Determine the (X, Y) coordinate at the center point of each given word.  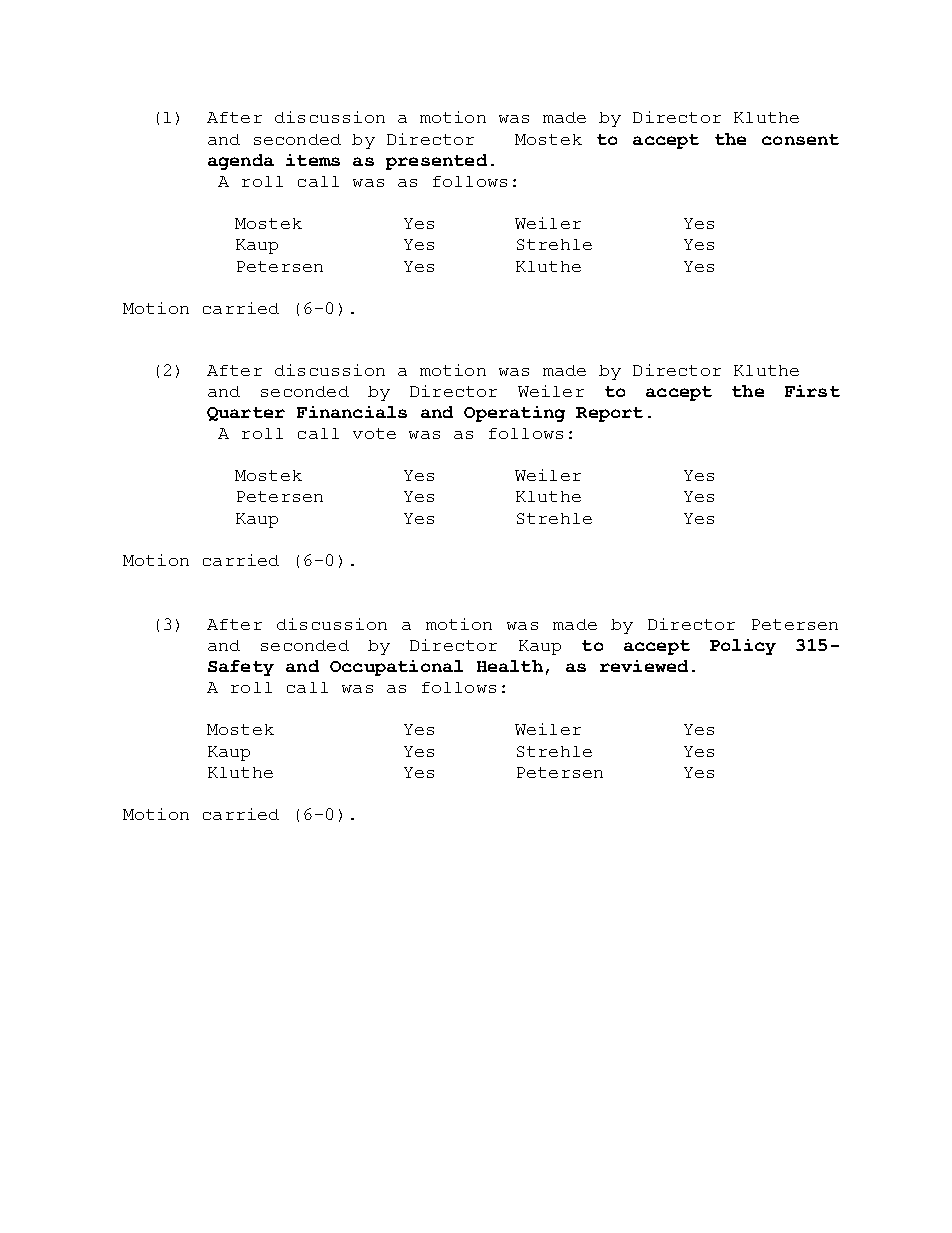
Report (609, 414)
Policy (743, 647)
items (313, 160)
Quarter (246, 414)
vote (374, 433)
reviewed (644, 666)
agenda (241, 162)
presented (436, 162)
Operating (514, 414)
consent (800, 139)
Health (510, 666)
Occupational (396, 668)
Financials (352, 412)
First (812, 391)
